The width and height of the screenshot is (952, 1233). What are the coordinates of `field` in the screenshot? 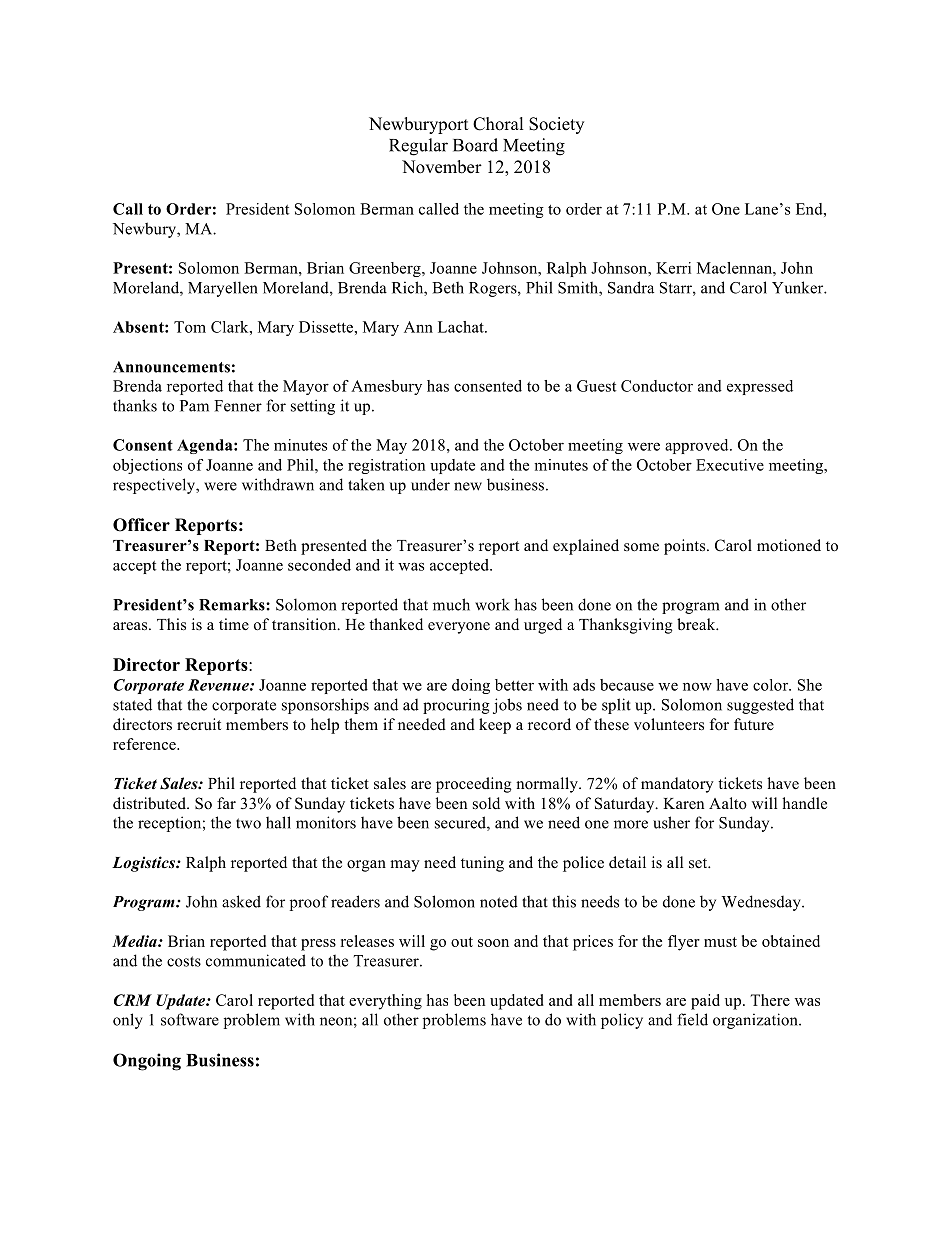 It's located at (692, 1019).
